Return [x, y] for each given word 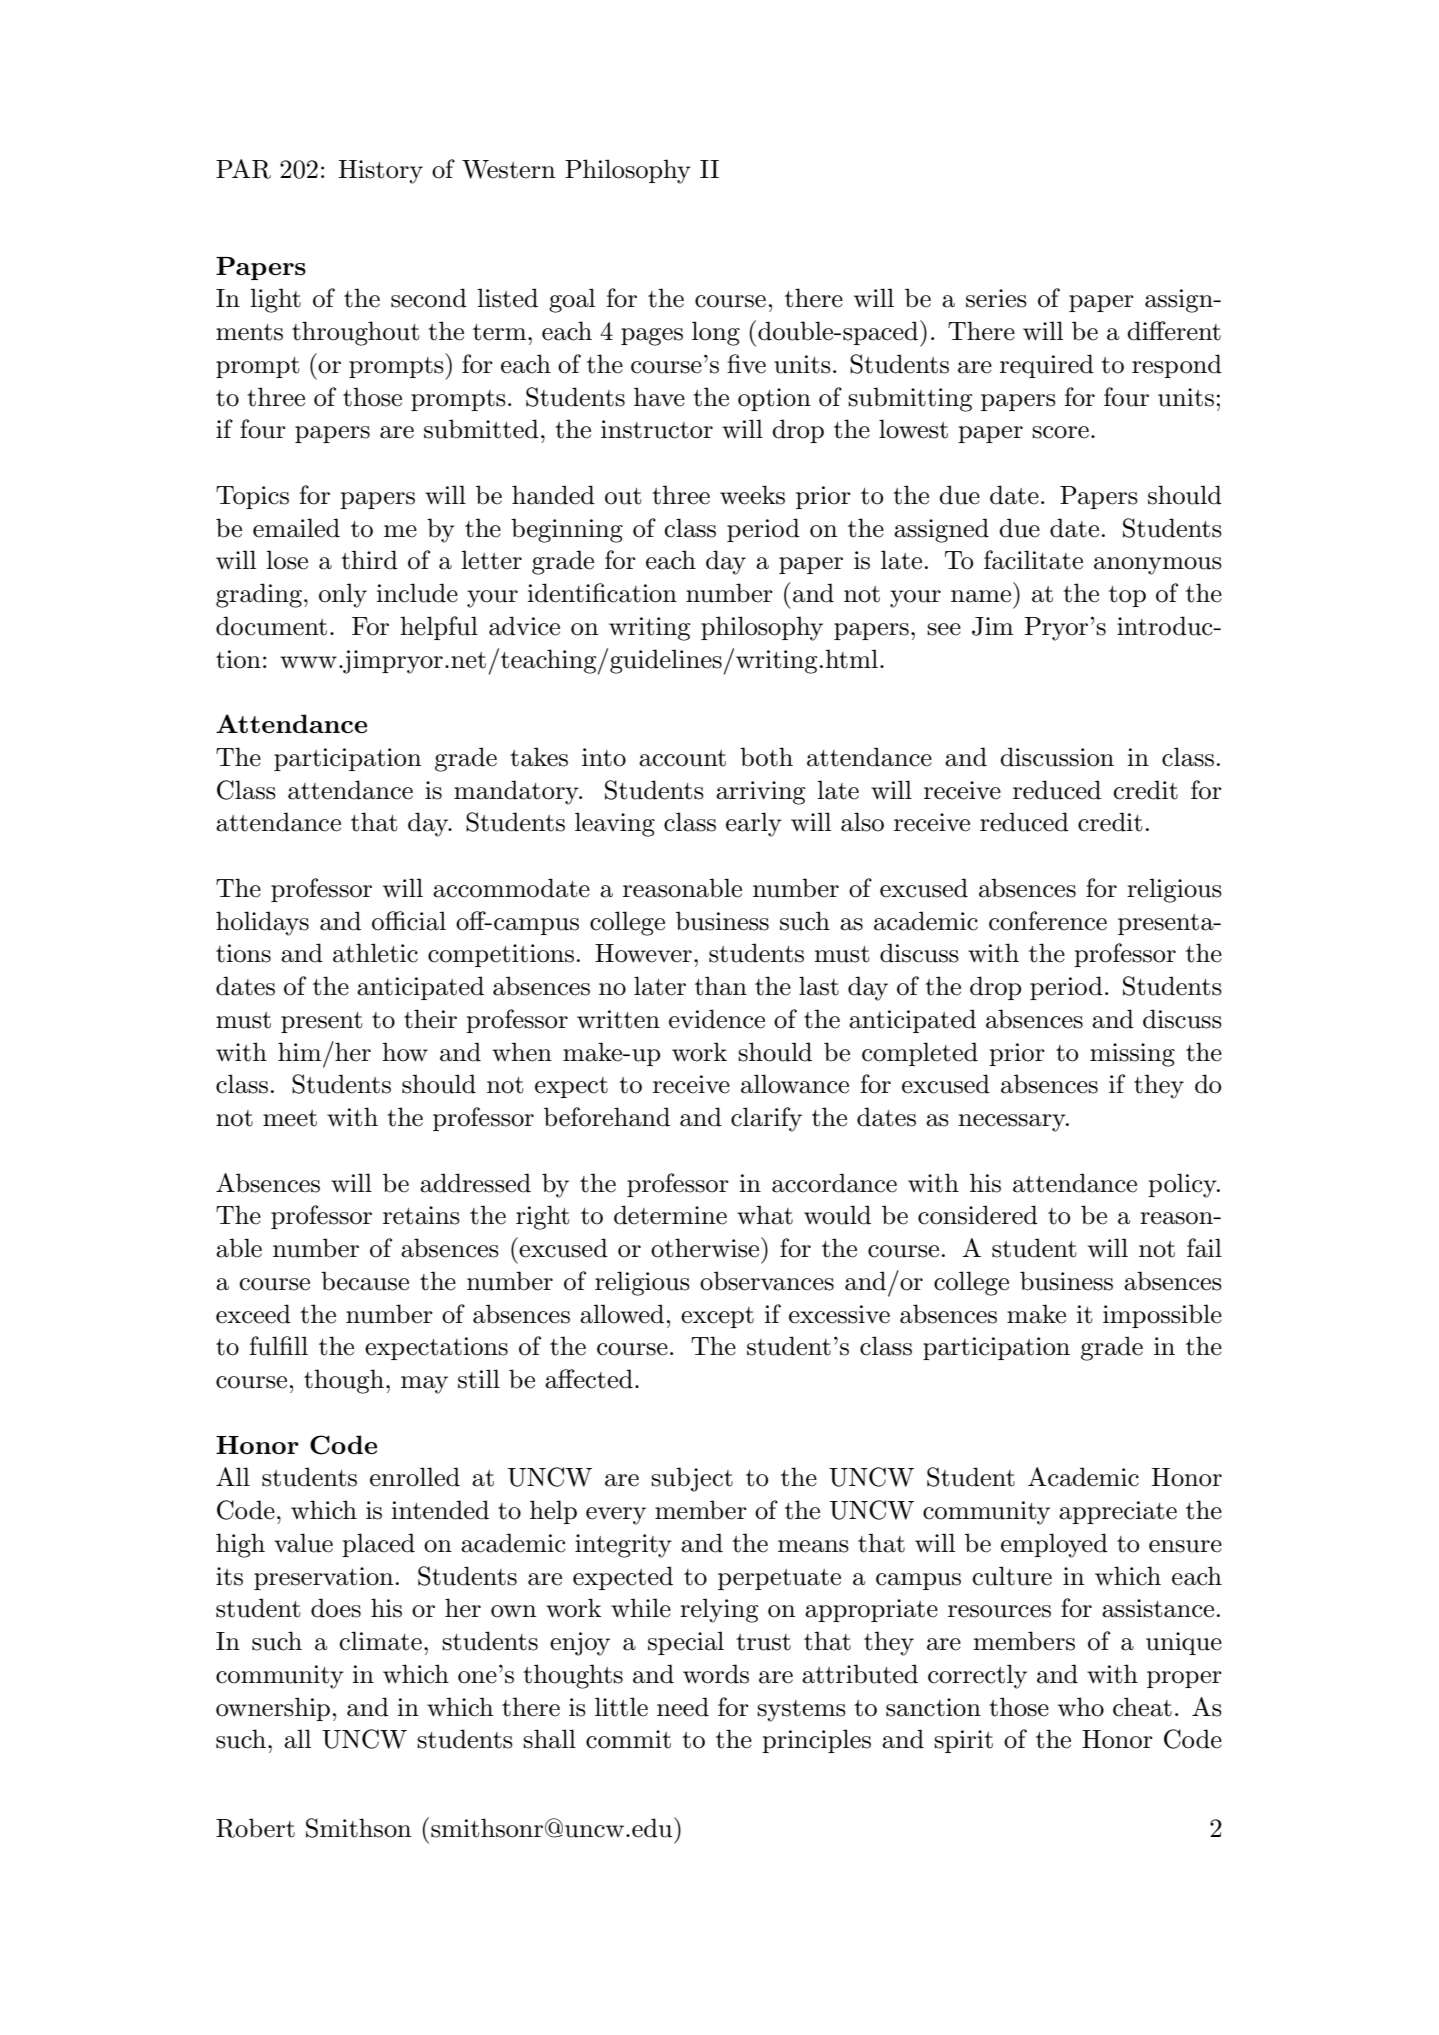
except [717, 1317]
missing [1132, 1055]
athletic [375, 953]
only [343, 595]
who [1081, 1707]
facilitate [1033, 560]
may [424, 1385]
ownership [273, 1709]
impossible [1162, 1316]
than [721, 986]
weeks [752, 495]
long [716, 333]
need [683, 1707]
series [996, 298]
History [381, 172]
